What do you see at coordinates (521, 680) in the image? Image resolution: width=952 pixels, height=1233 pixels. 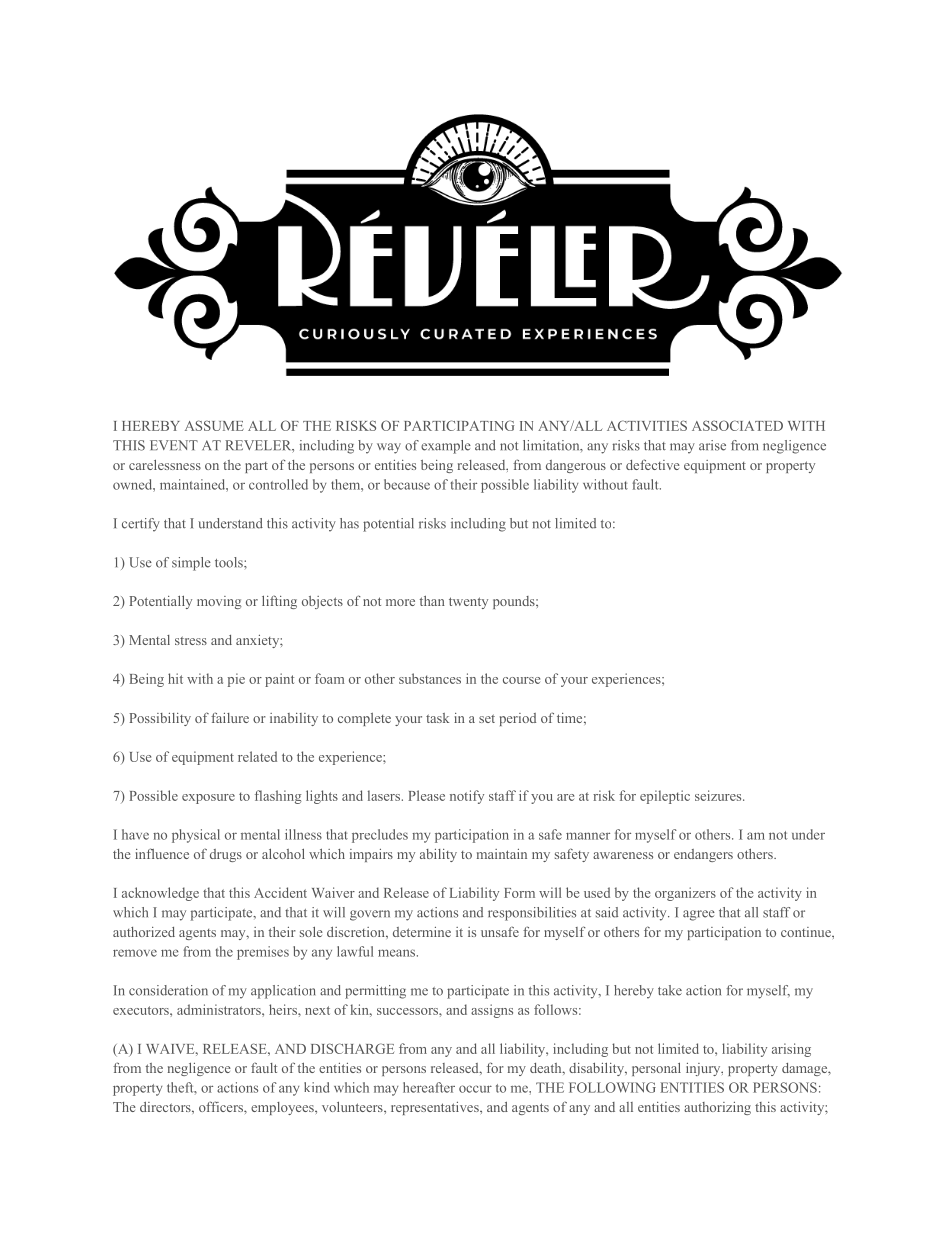 I see `course` at bounding box center [521, 680].
